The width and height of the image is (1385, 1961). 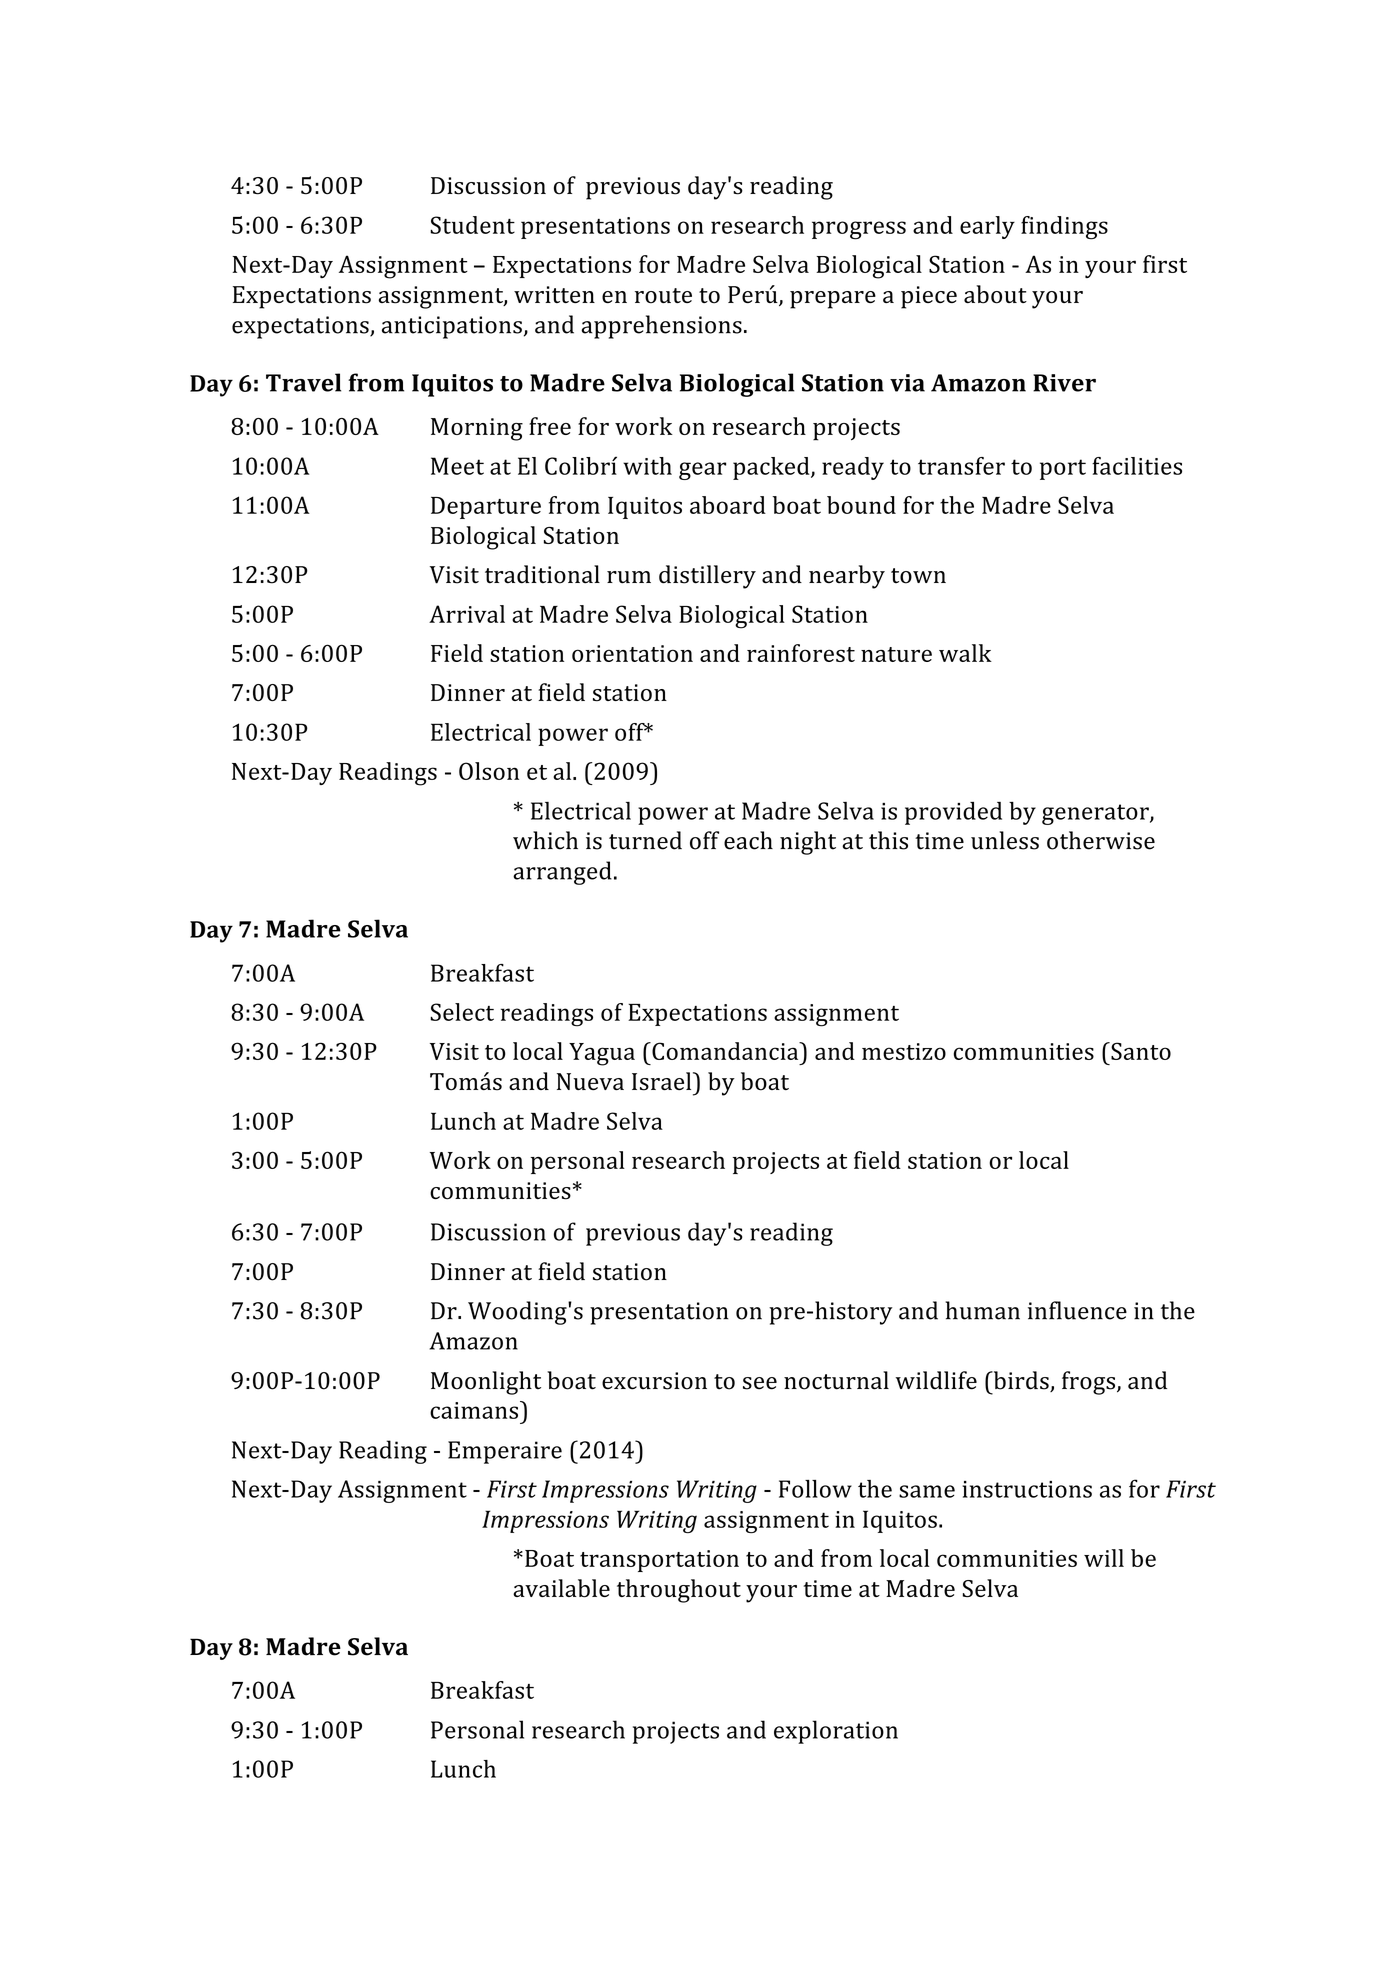 I want to click on birds, so click(x=1021, y=1381).
